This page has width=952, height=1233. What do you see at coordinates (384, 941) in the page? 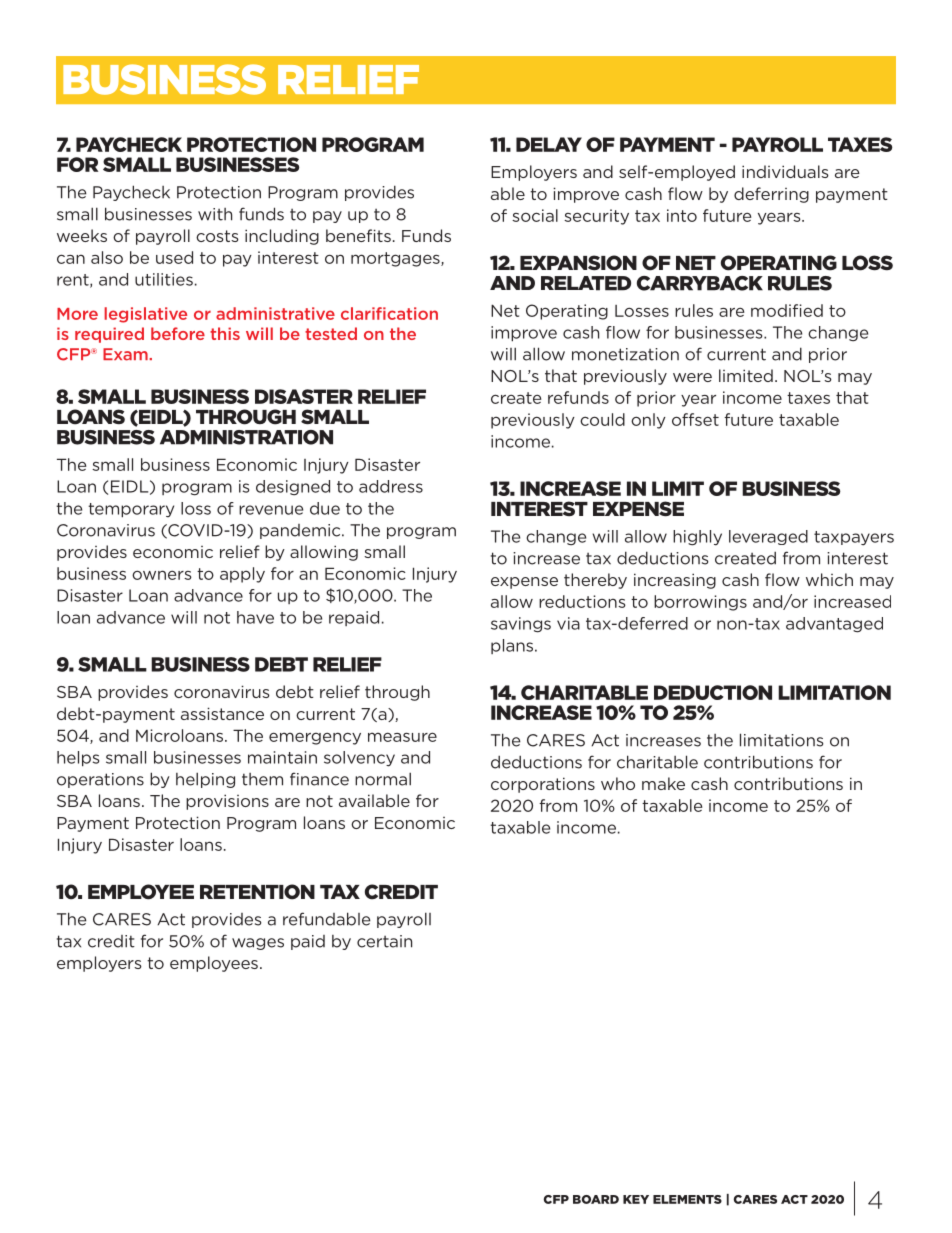
I see `certain` at bounding box center [384, 941].
